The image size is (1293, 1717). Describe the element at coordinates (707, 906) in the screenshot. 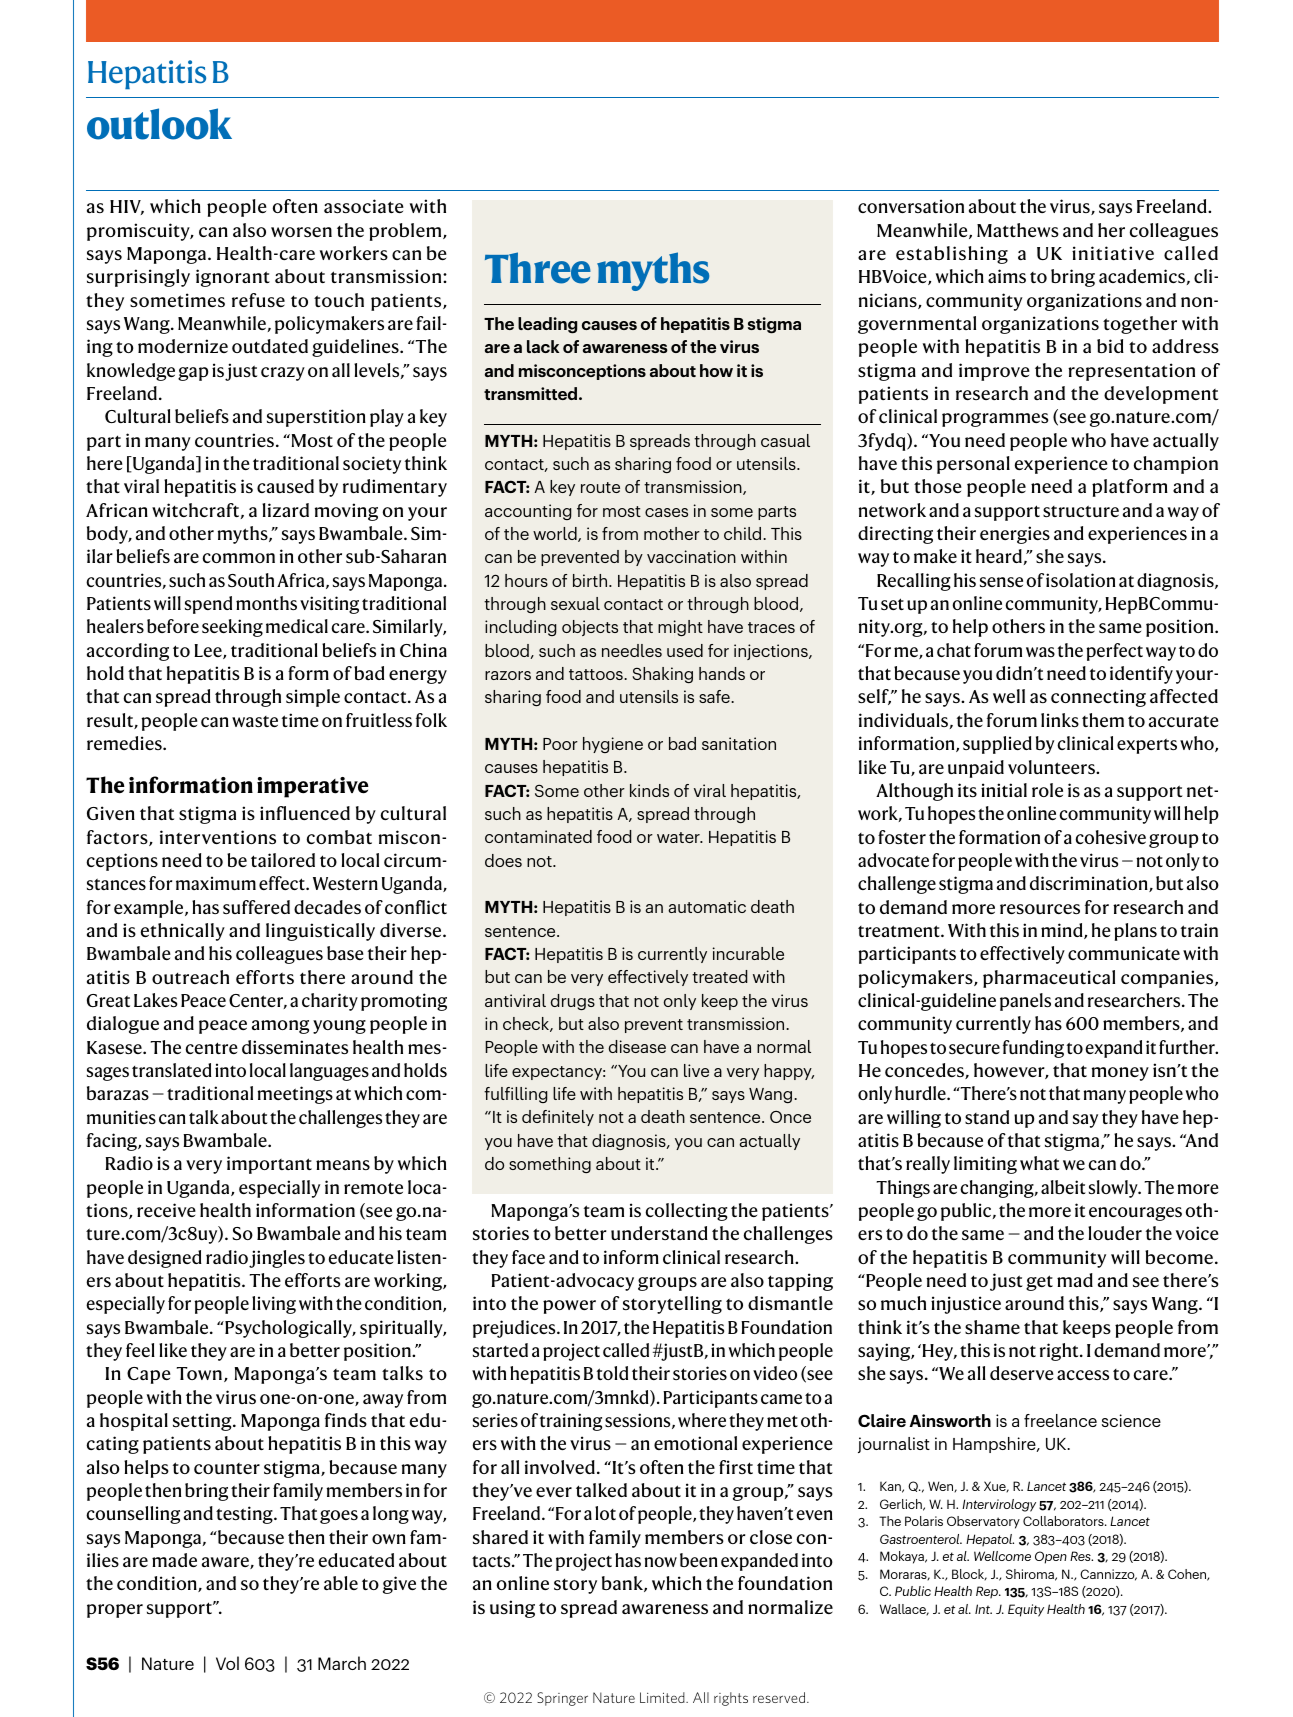

I see `automatic` at that location.
